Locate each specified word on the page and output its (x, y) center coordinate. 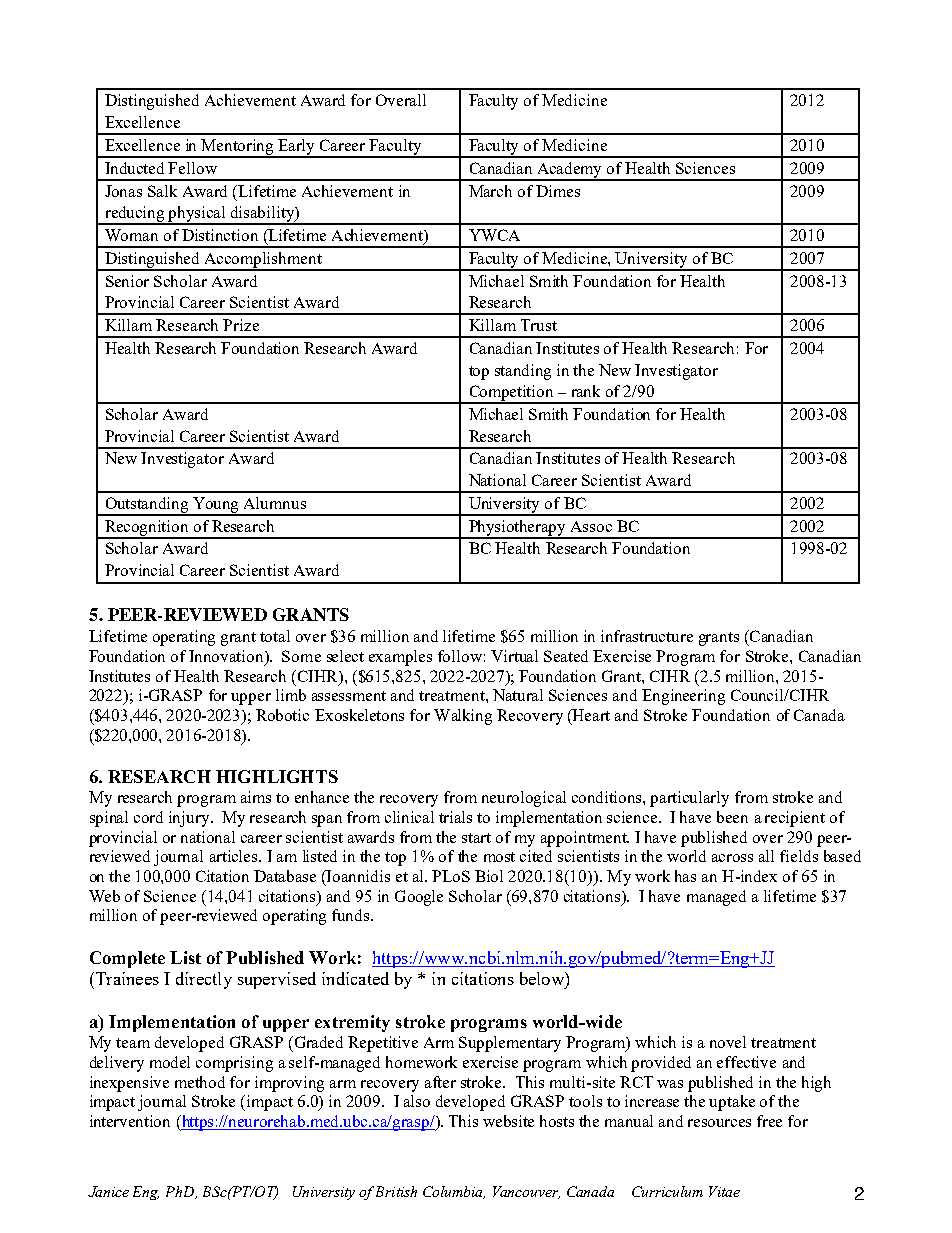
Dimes (558, 191)
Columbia (454, 1192)
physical (198, 215)
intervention (130, 1121)
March (490, 191)
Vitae (724, 1191)
